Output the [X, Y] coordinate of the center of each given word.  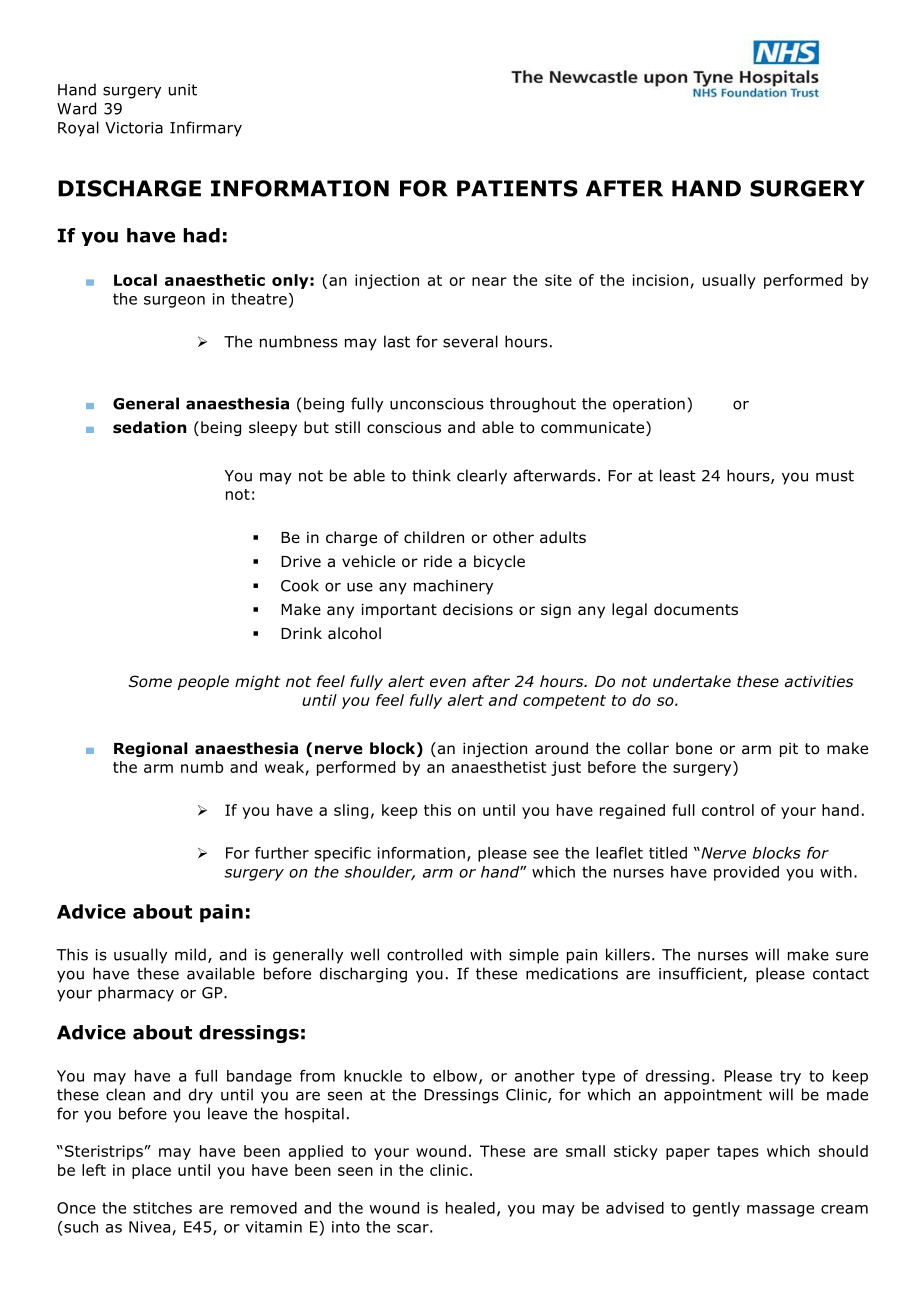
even [448, 682]
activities [819, 681]
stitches [162, 1208]
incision [660, 280]
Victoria [134, 128]
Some [150, 681]
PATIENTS [517, 188]
